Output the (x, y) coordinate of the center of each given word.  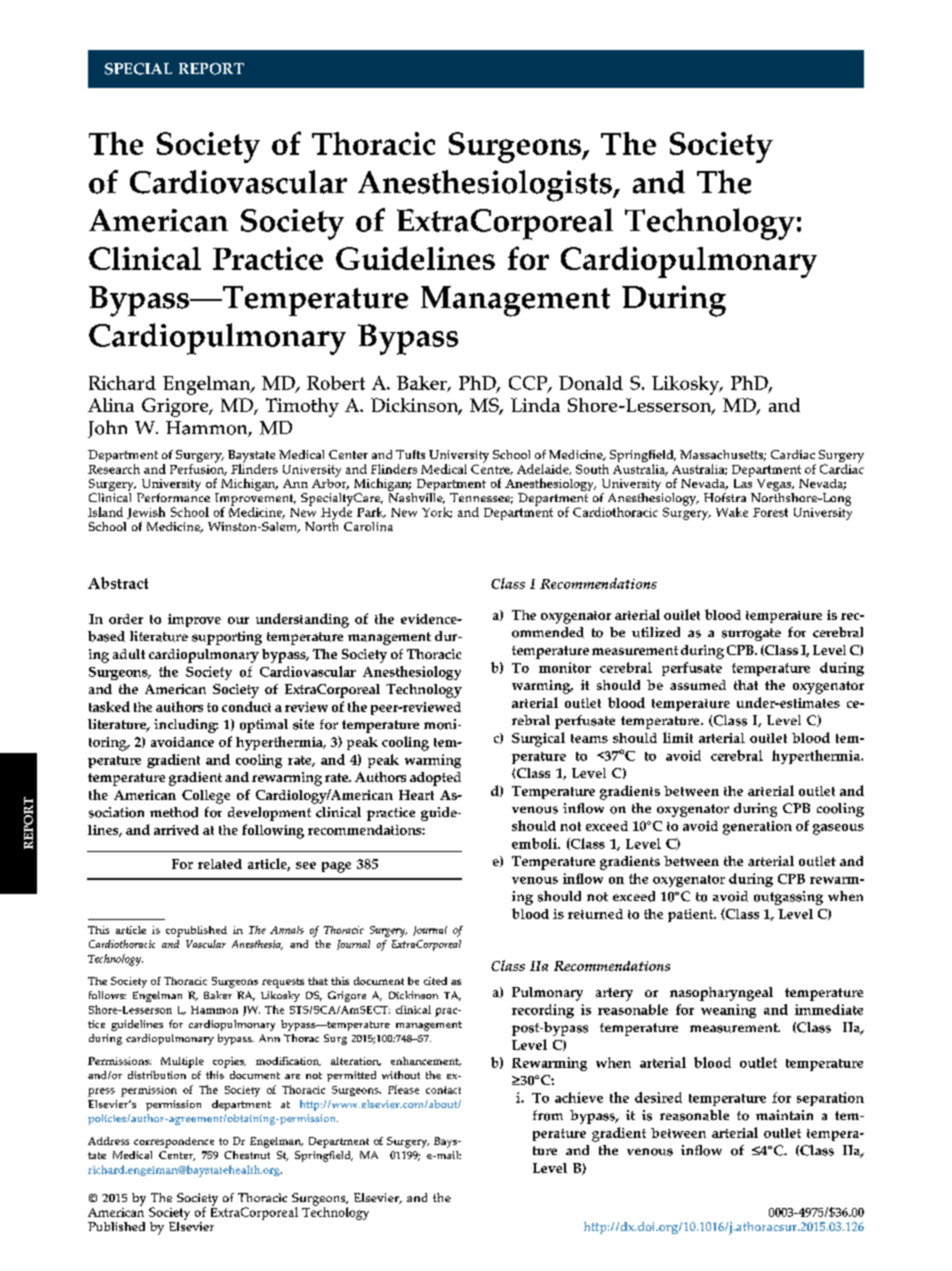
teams (589, 738)
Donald (591, 383)
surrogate (751, 634)
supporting (227, 638)
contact (443, 1090)
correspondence (174, 1142)
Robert (336, 383)
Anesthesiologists (486, 186)
